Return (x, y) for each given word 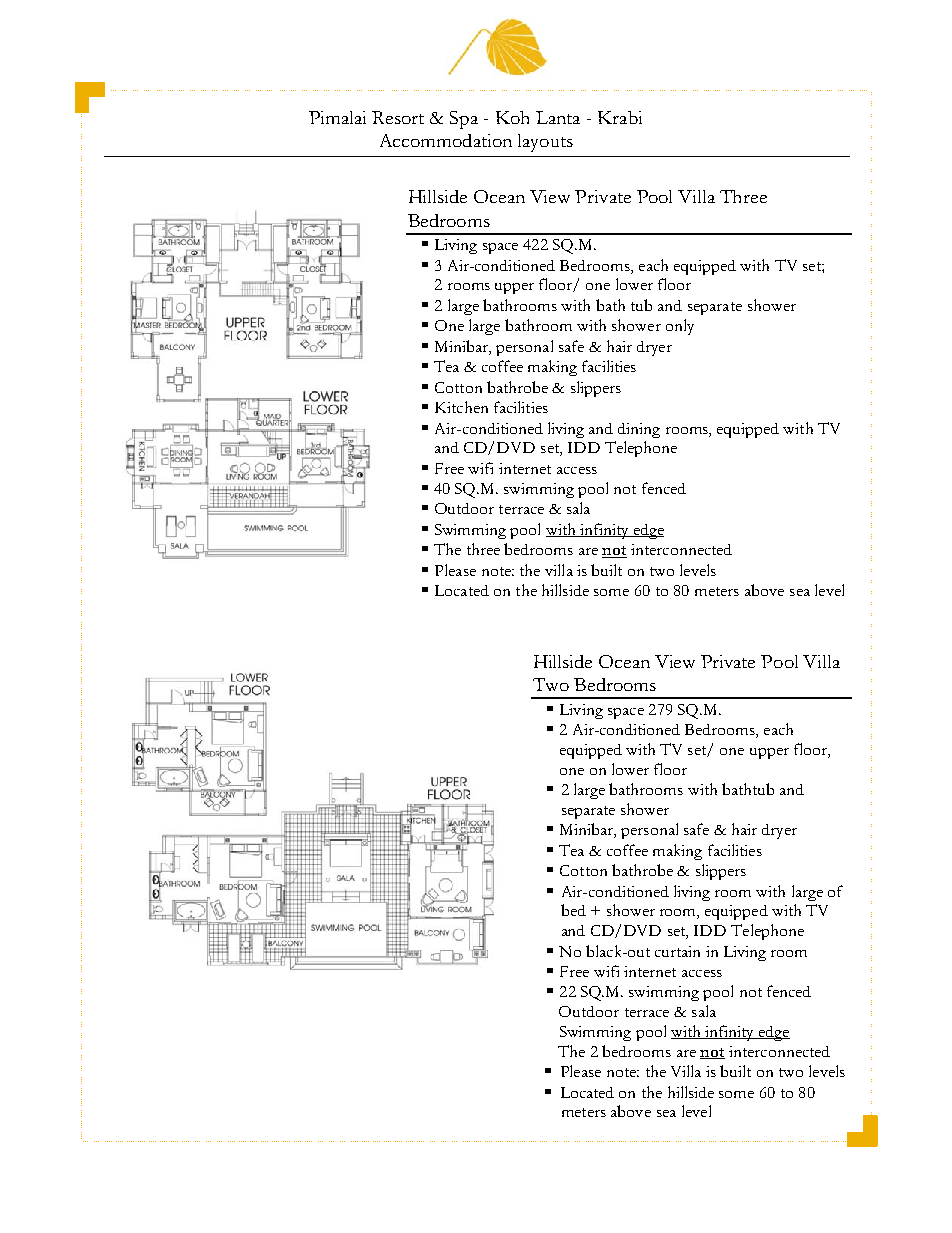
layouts (545, 143)
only (680, 327)
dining (639, 430)
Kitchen (461, 407)
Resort (398, 117)
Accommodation (446, 140)
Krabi (620, 117)
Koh (512, 117)
